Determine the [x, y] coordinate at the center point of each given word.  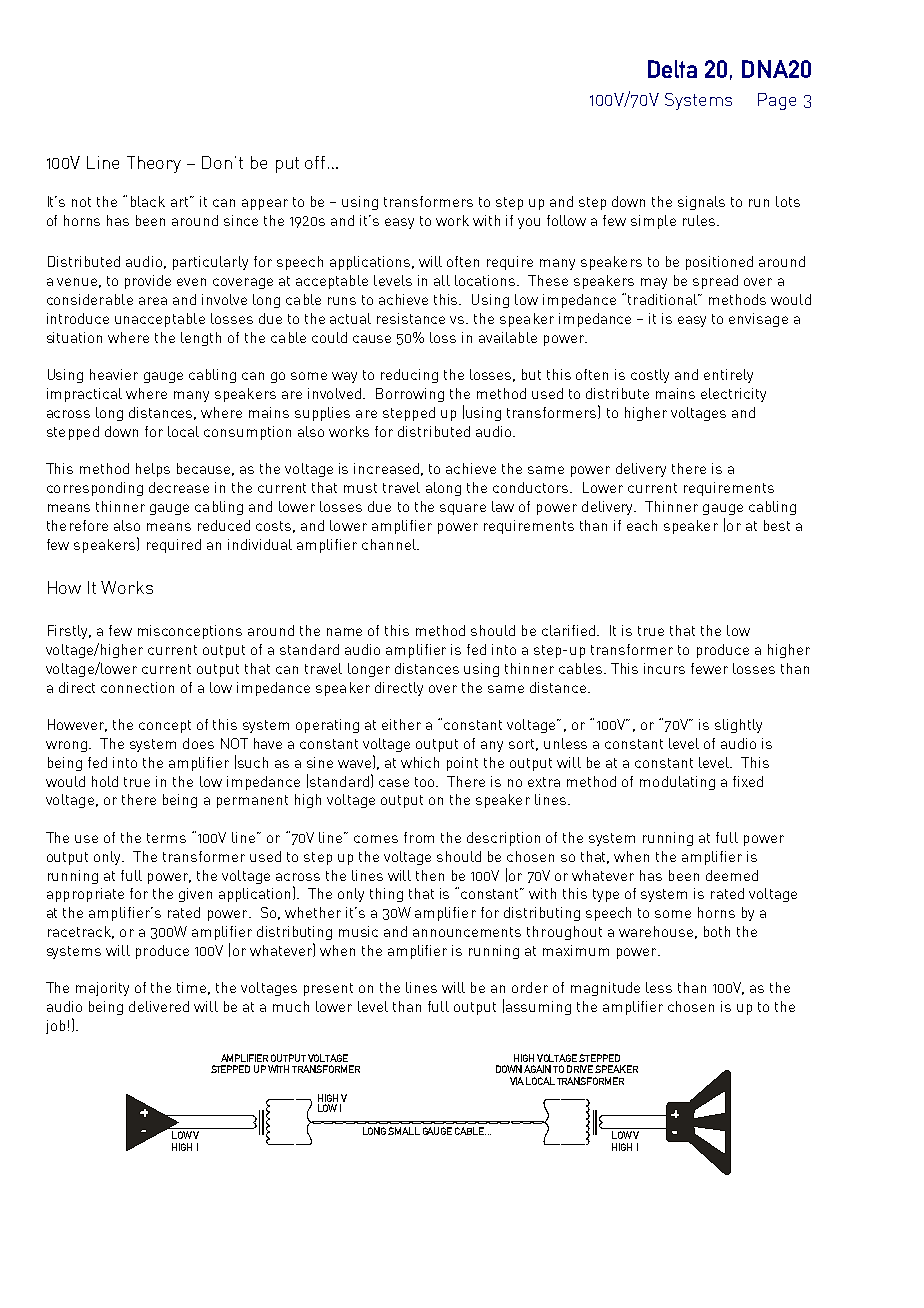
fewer [709, 668]
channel [390, 544]
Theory [154, 164]
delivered [159, 1006]
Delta [672, 69]
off [315, 162]
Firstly [69, 632]
